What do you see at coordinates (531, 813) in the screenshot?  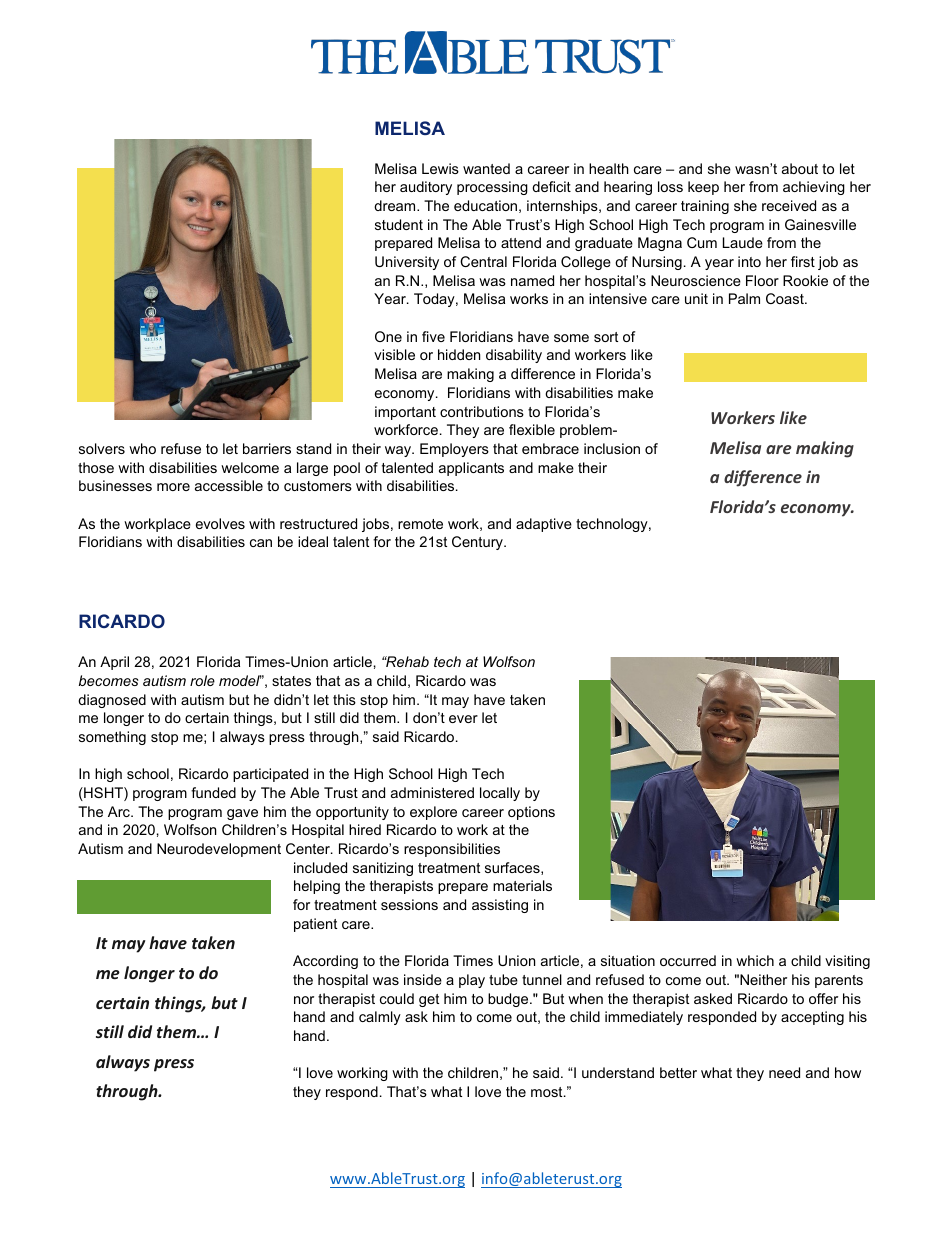 I see `options` at bounding box center [531, 813].
